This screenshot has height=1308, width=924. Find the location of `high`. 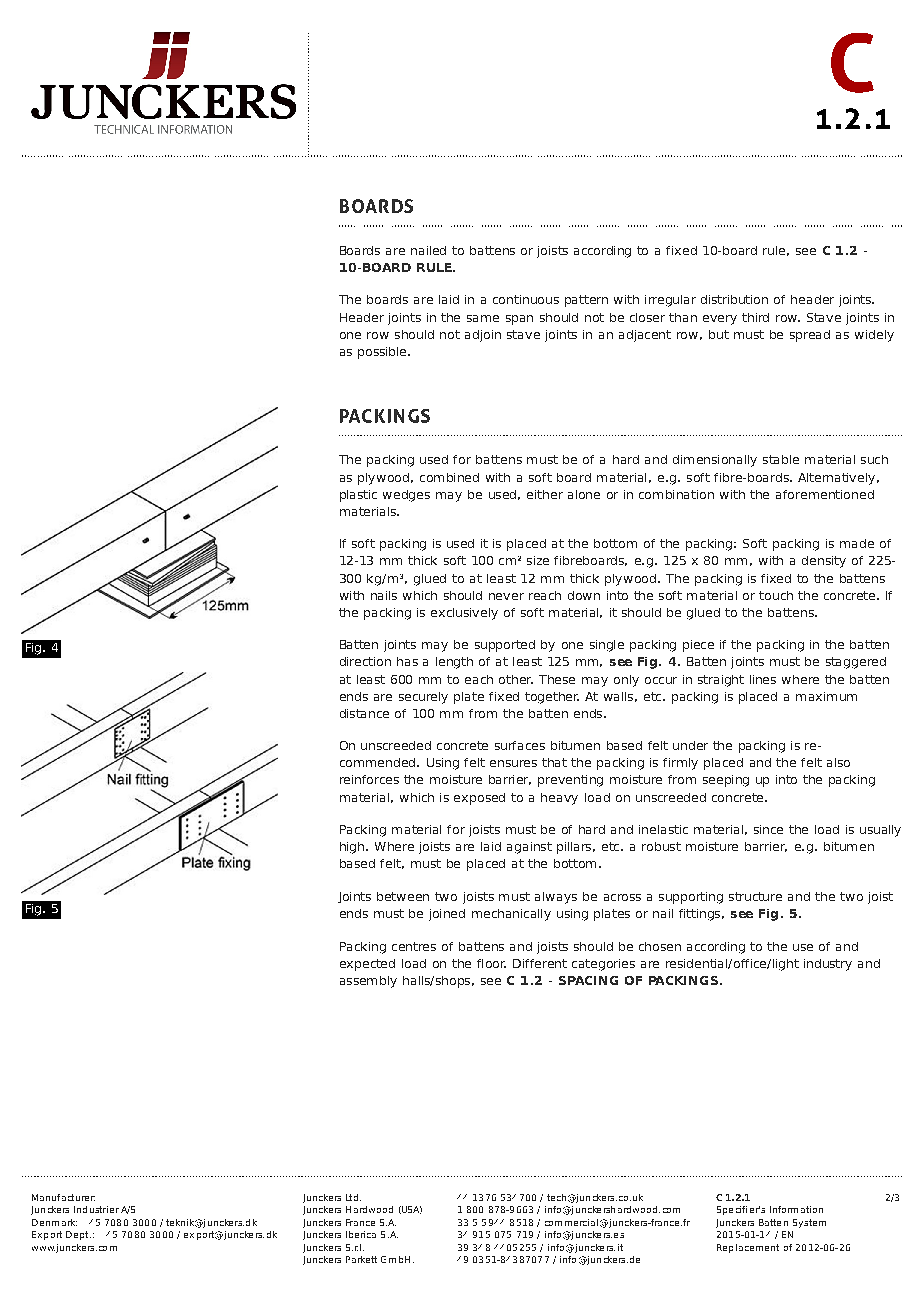

high is located at coordinates (352, 848).
